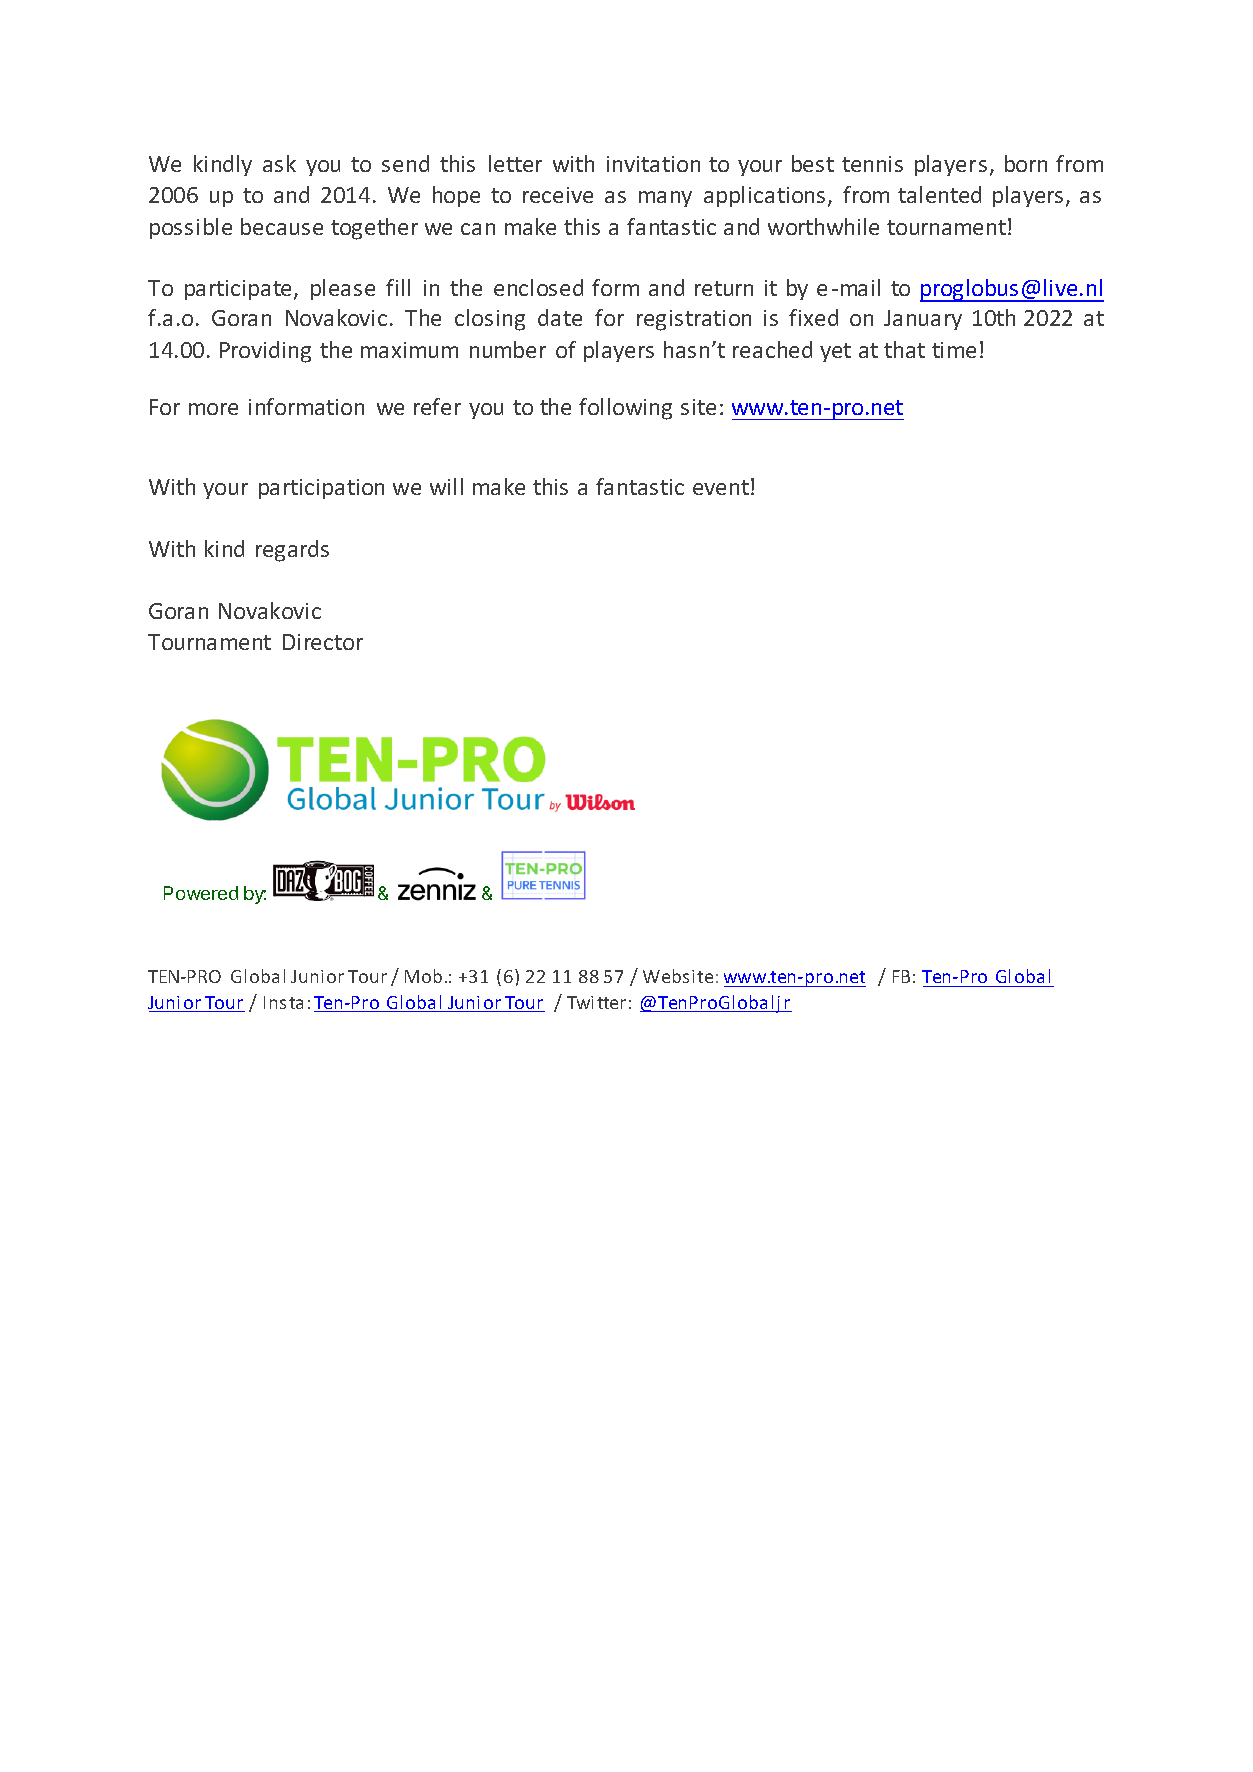 The height and width of the page is (1772, 1253). Describe the element at coordinates (596, 1002) in the page. I see `Twitter` at that location.
